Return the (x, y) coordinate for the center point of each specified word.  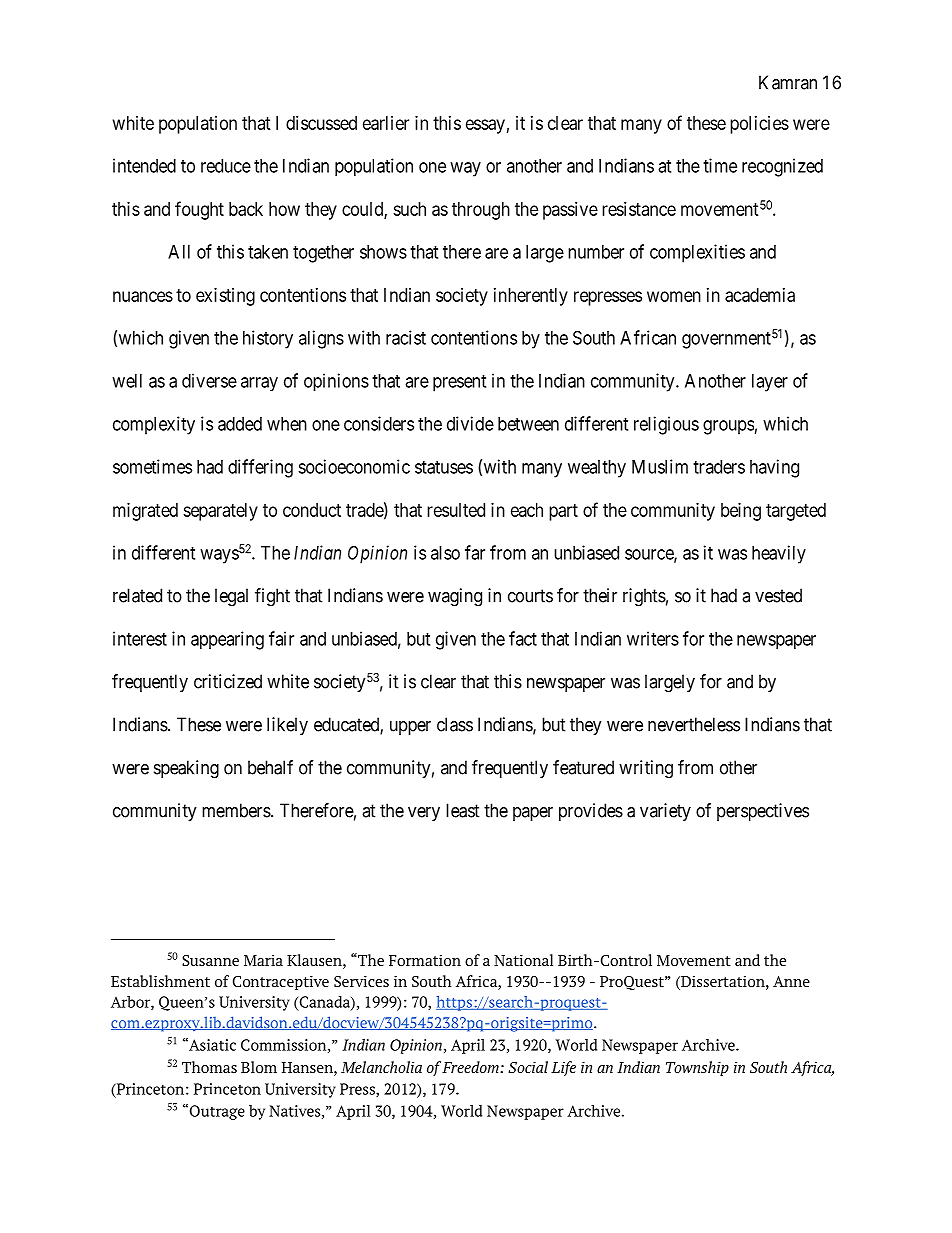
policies (759, 125)
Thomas (209, 1067)
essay (485, 126)
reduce (226, 166)
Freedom (470, 1067)
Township (697, 1068)
